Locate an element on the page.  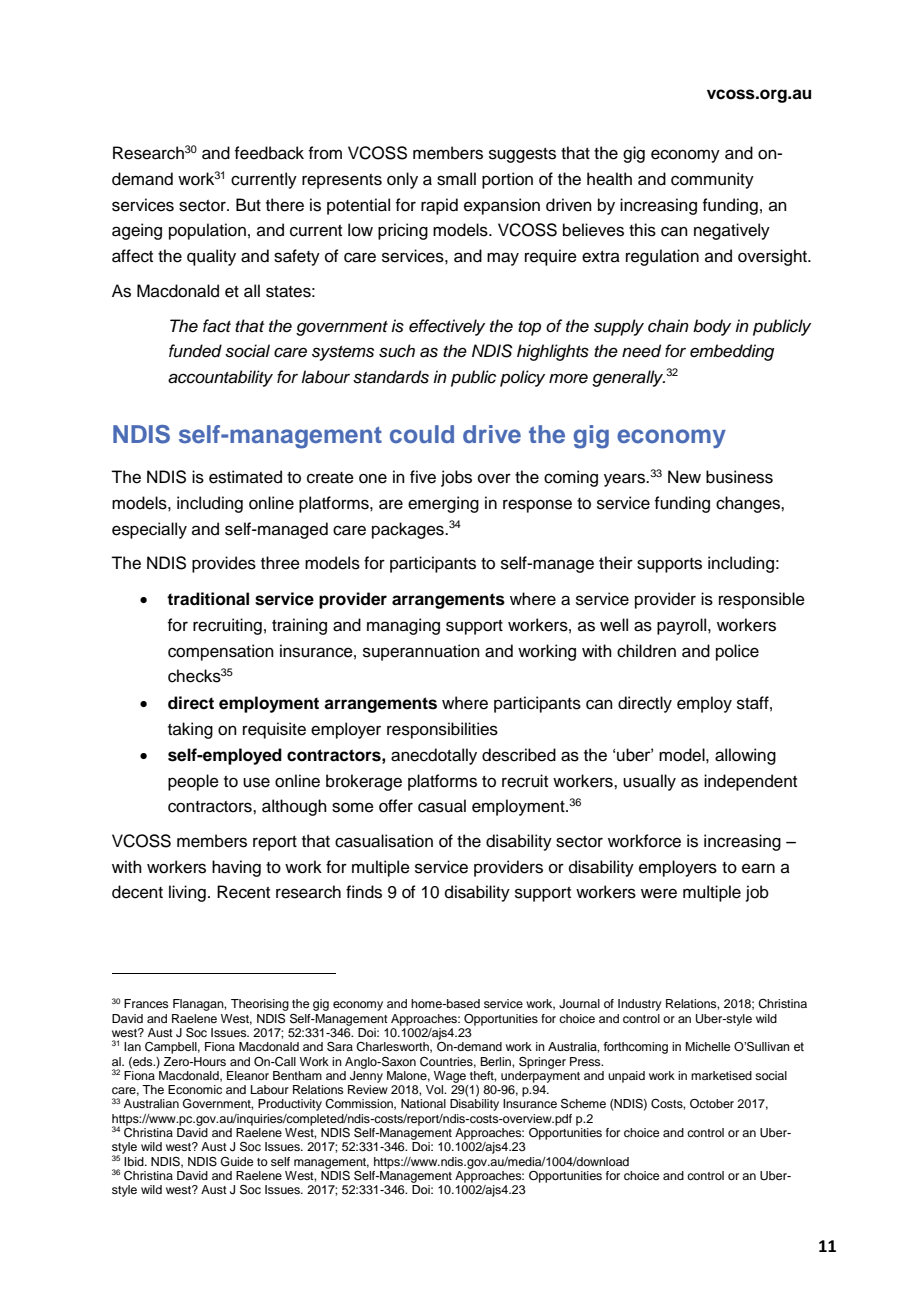
But is located at coordinates (248, 205).
